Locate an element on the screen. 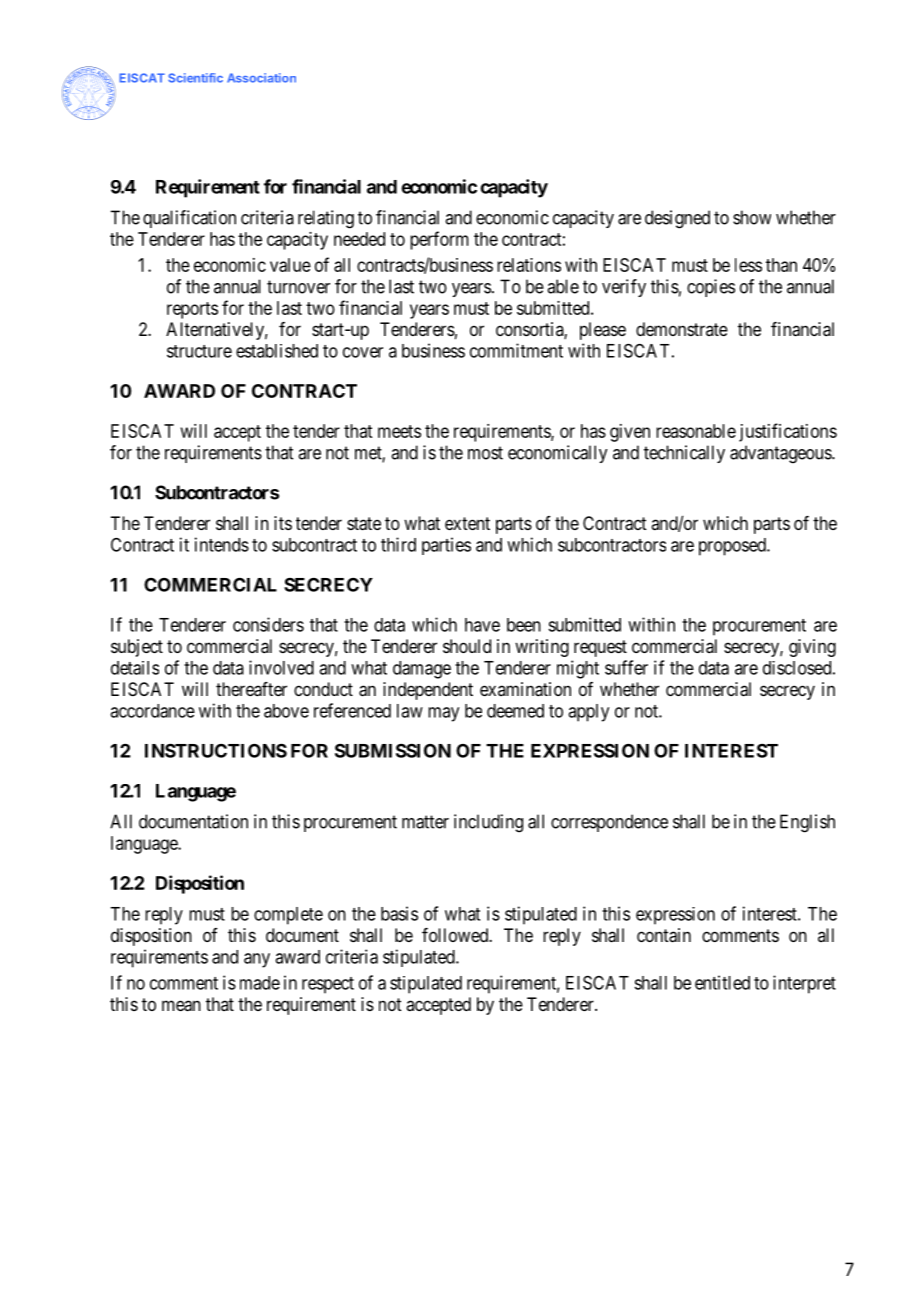 This screenshot has width=924, height=1308. independent is located at coordinates (428, 691).
